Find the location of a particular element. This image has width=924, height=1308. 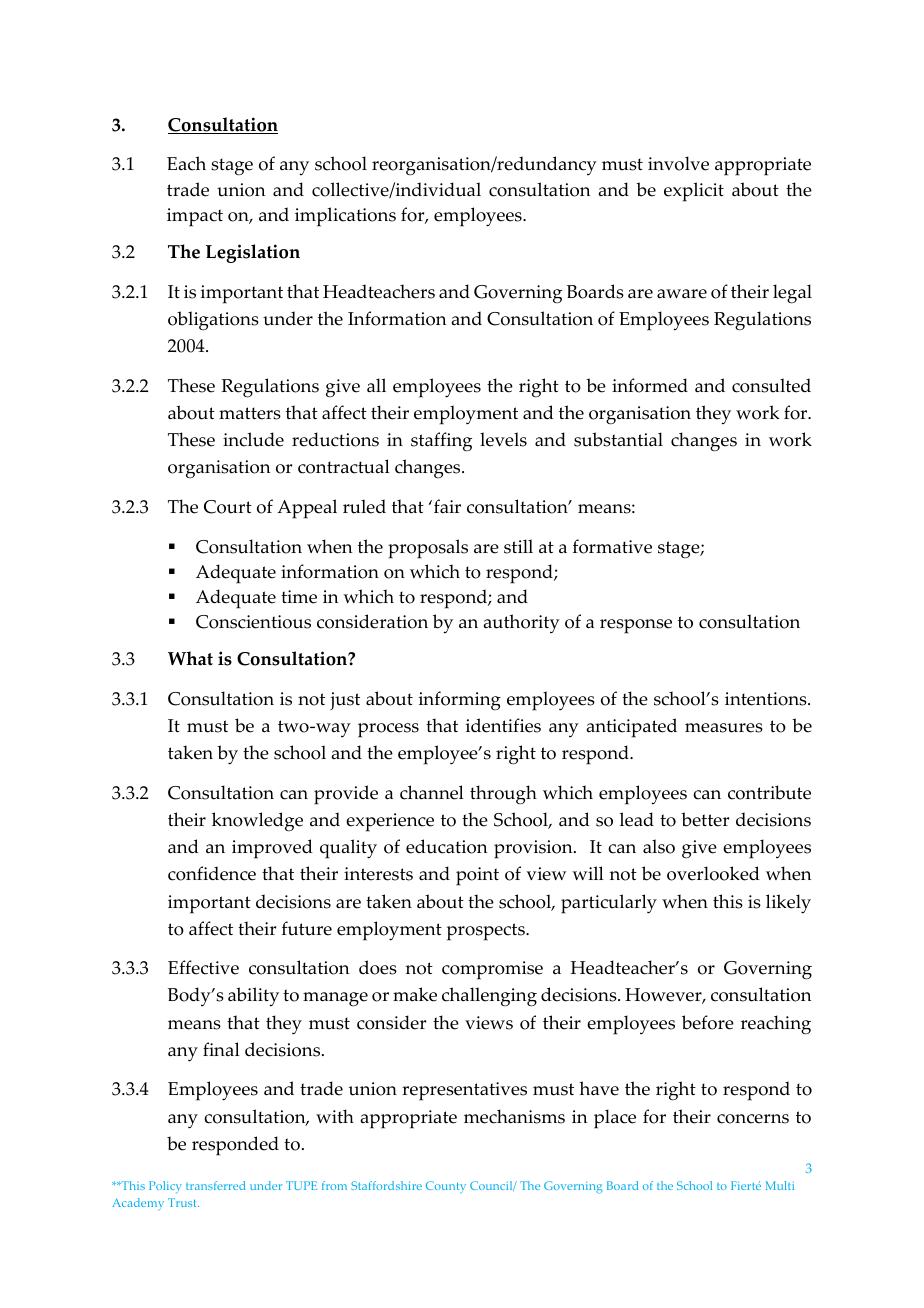

formative is located at coordinates (612, 546).
